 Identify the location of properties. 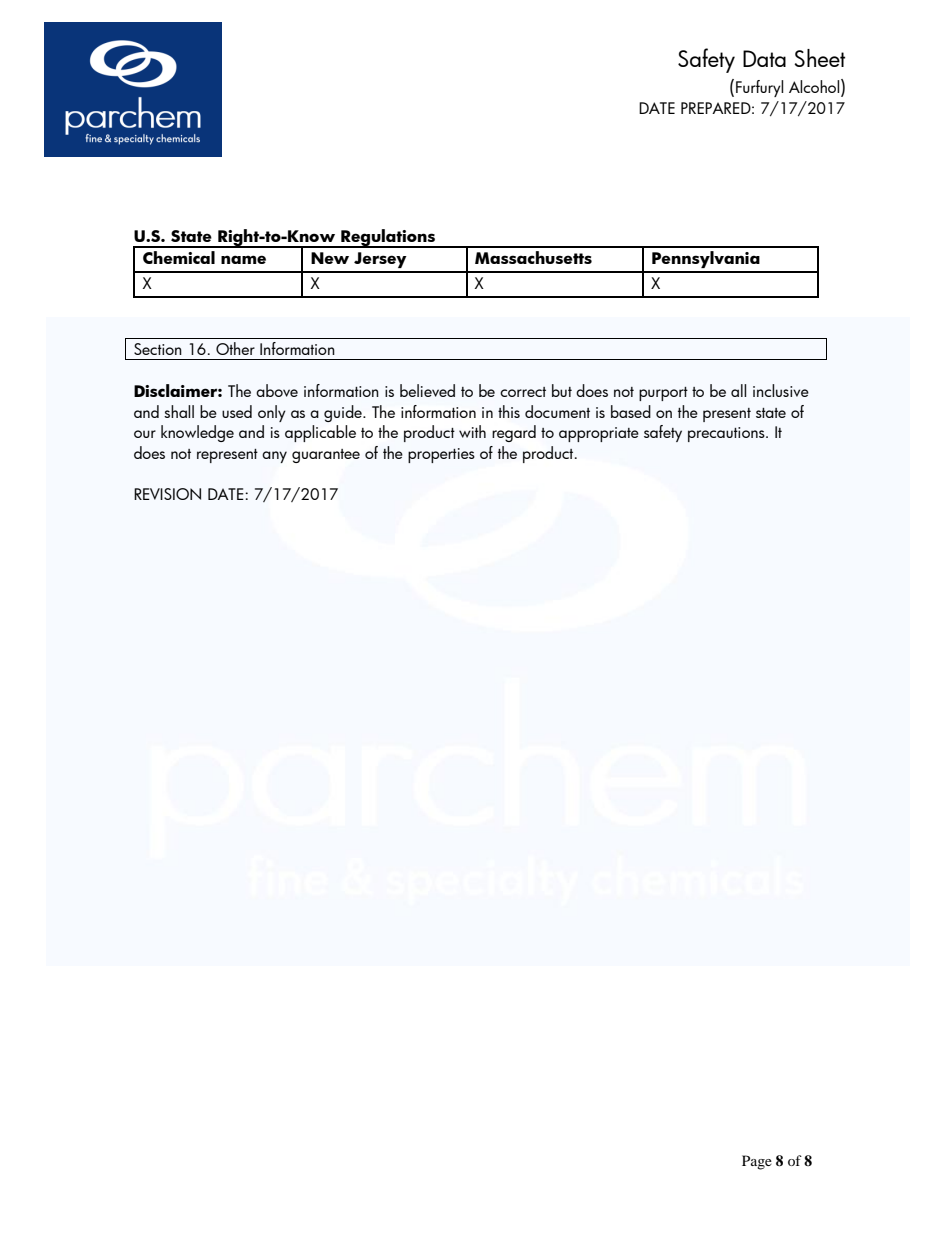
(441, 455).
